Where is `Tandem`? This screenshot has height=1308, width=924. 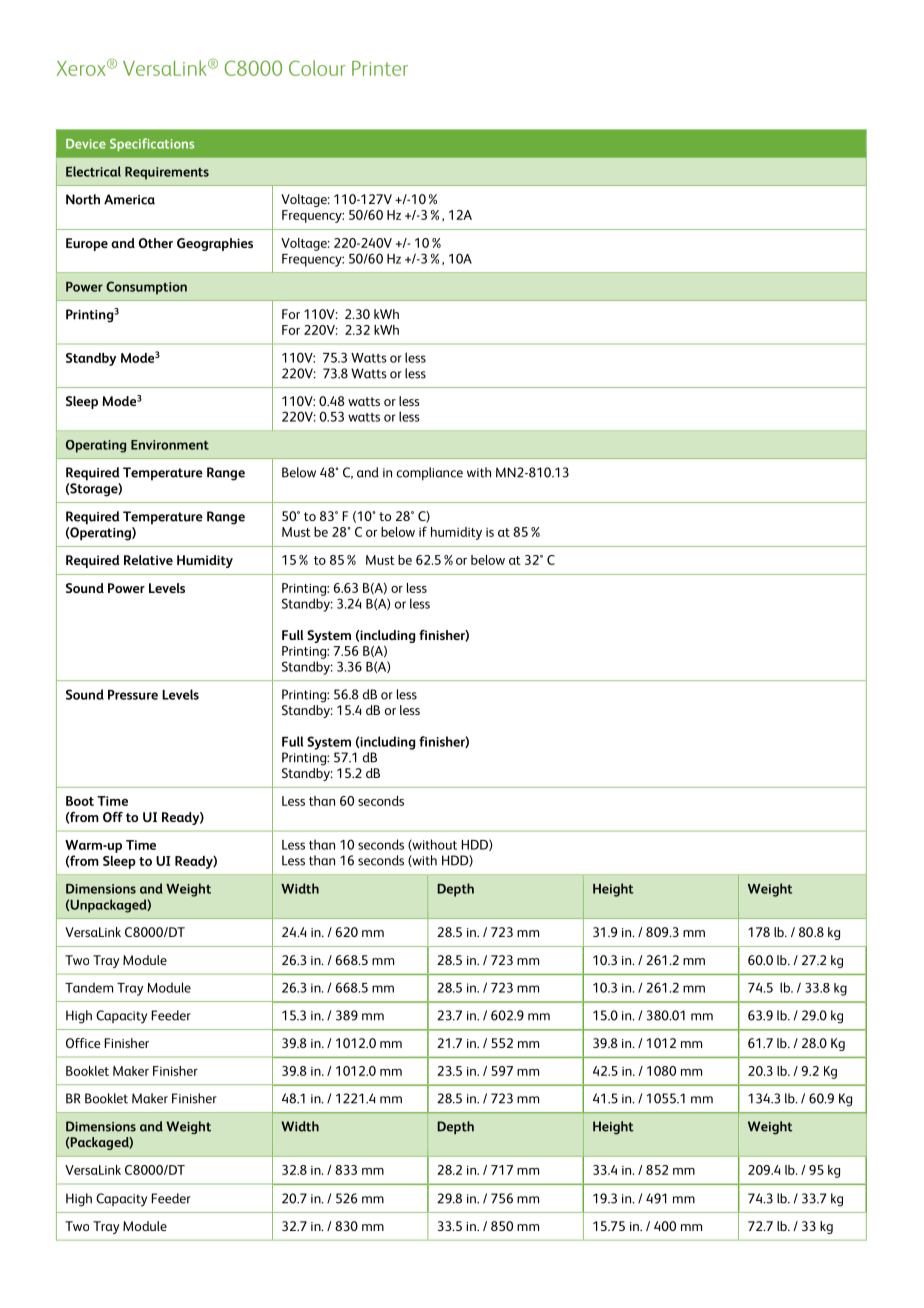
Tandem is located at coordinates (89, 987).
